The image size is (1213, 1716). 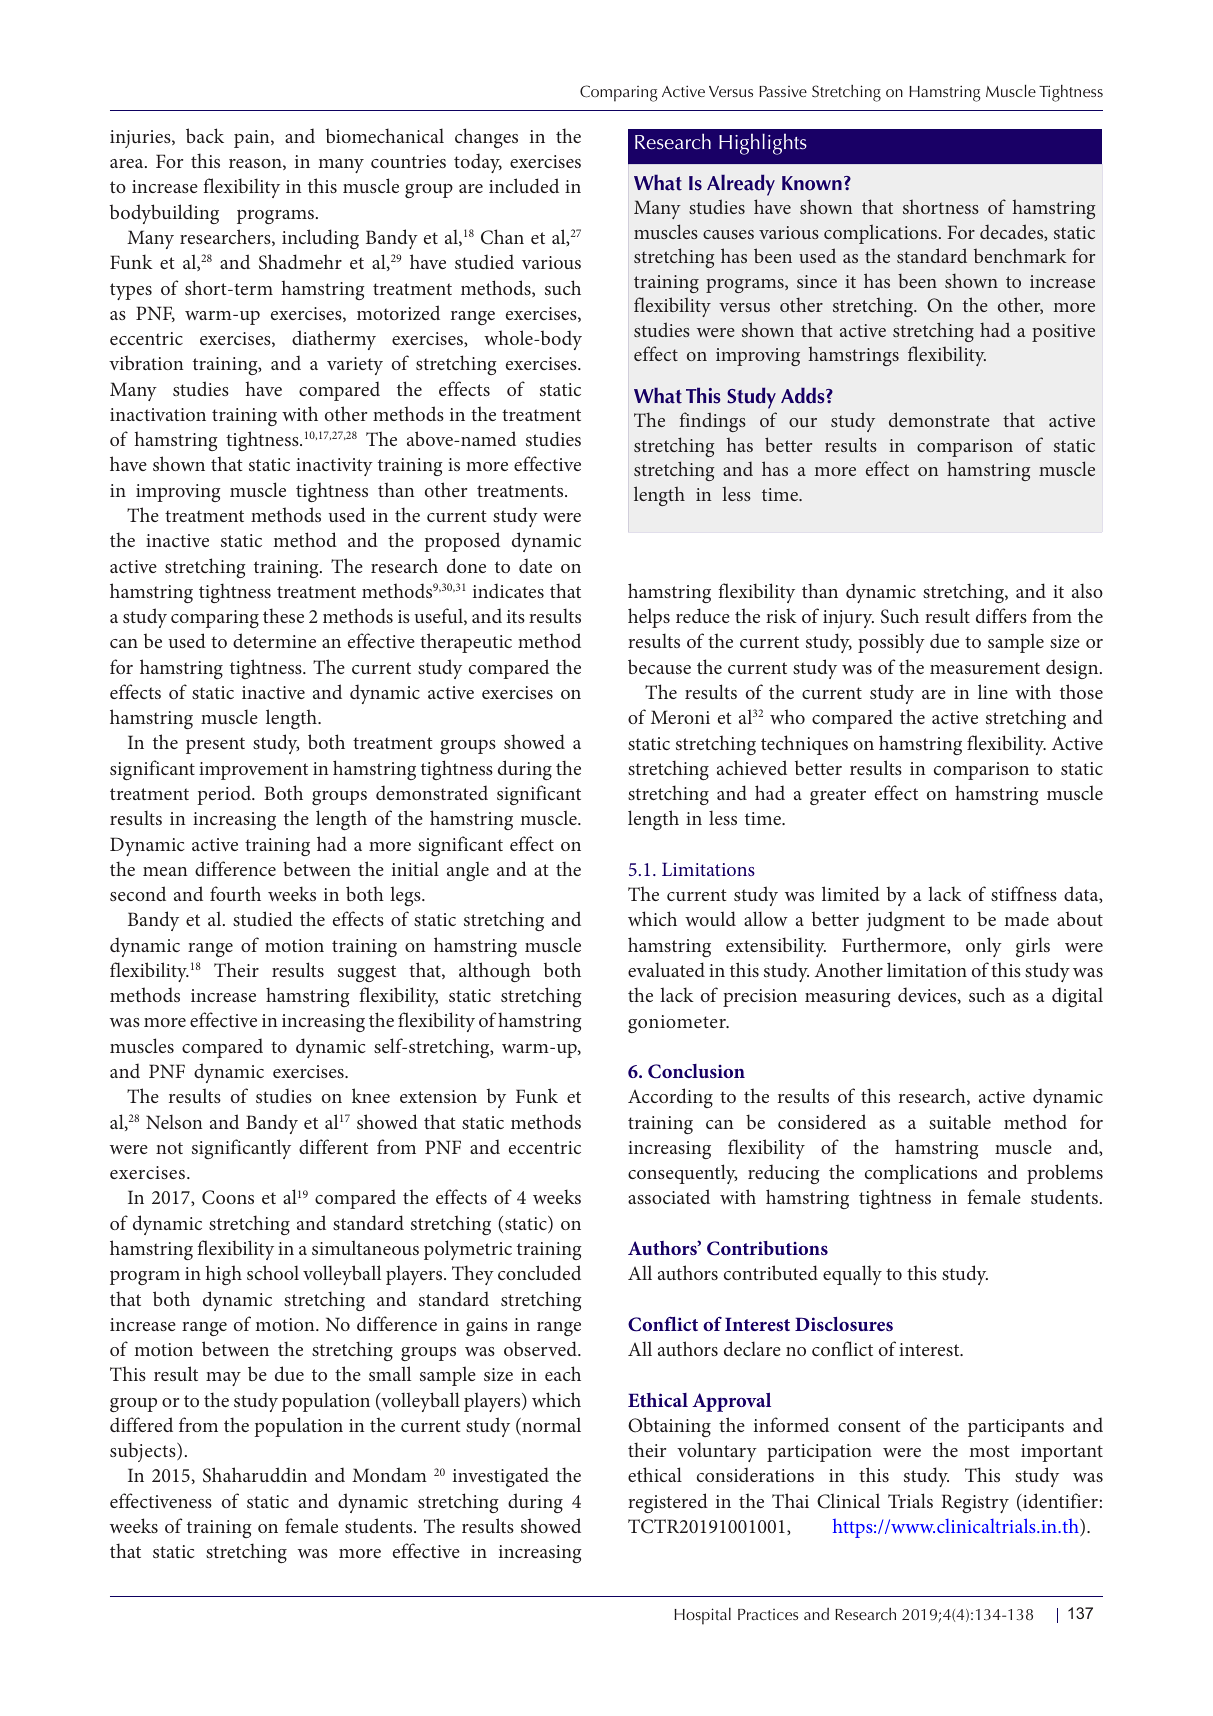 I want to click on benchmark, so click(x=1020, y=255).
